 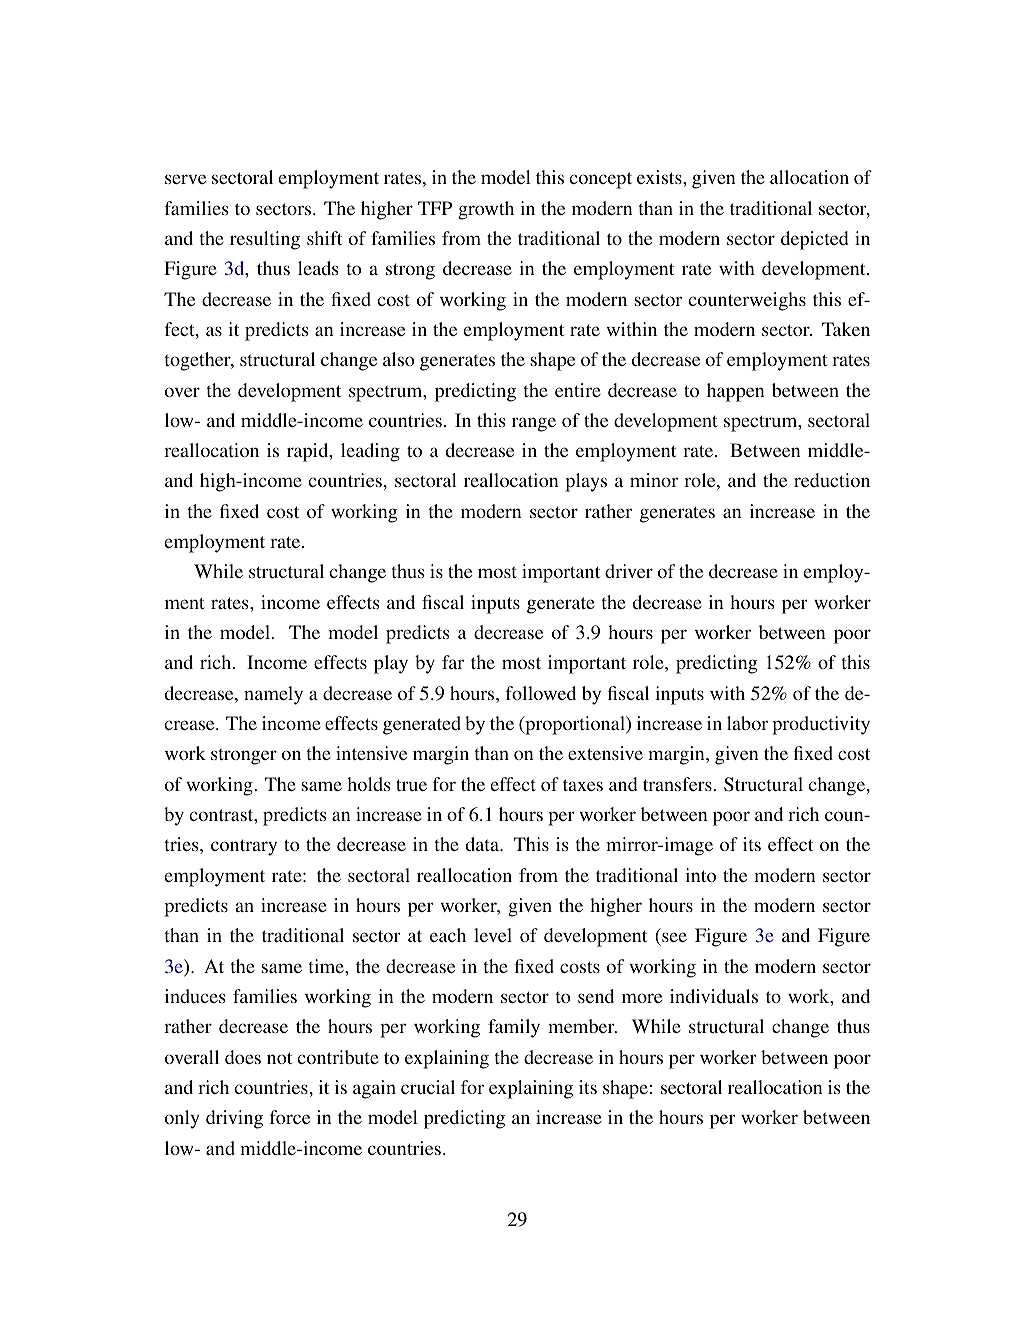 What do you see at coordinates (370, 452) in the page?
I see `leading` at bounding box center [370, 452].
